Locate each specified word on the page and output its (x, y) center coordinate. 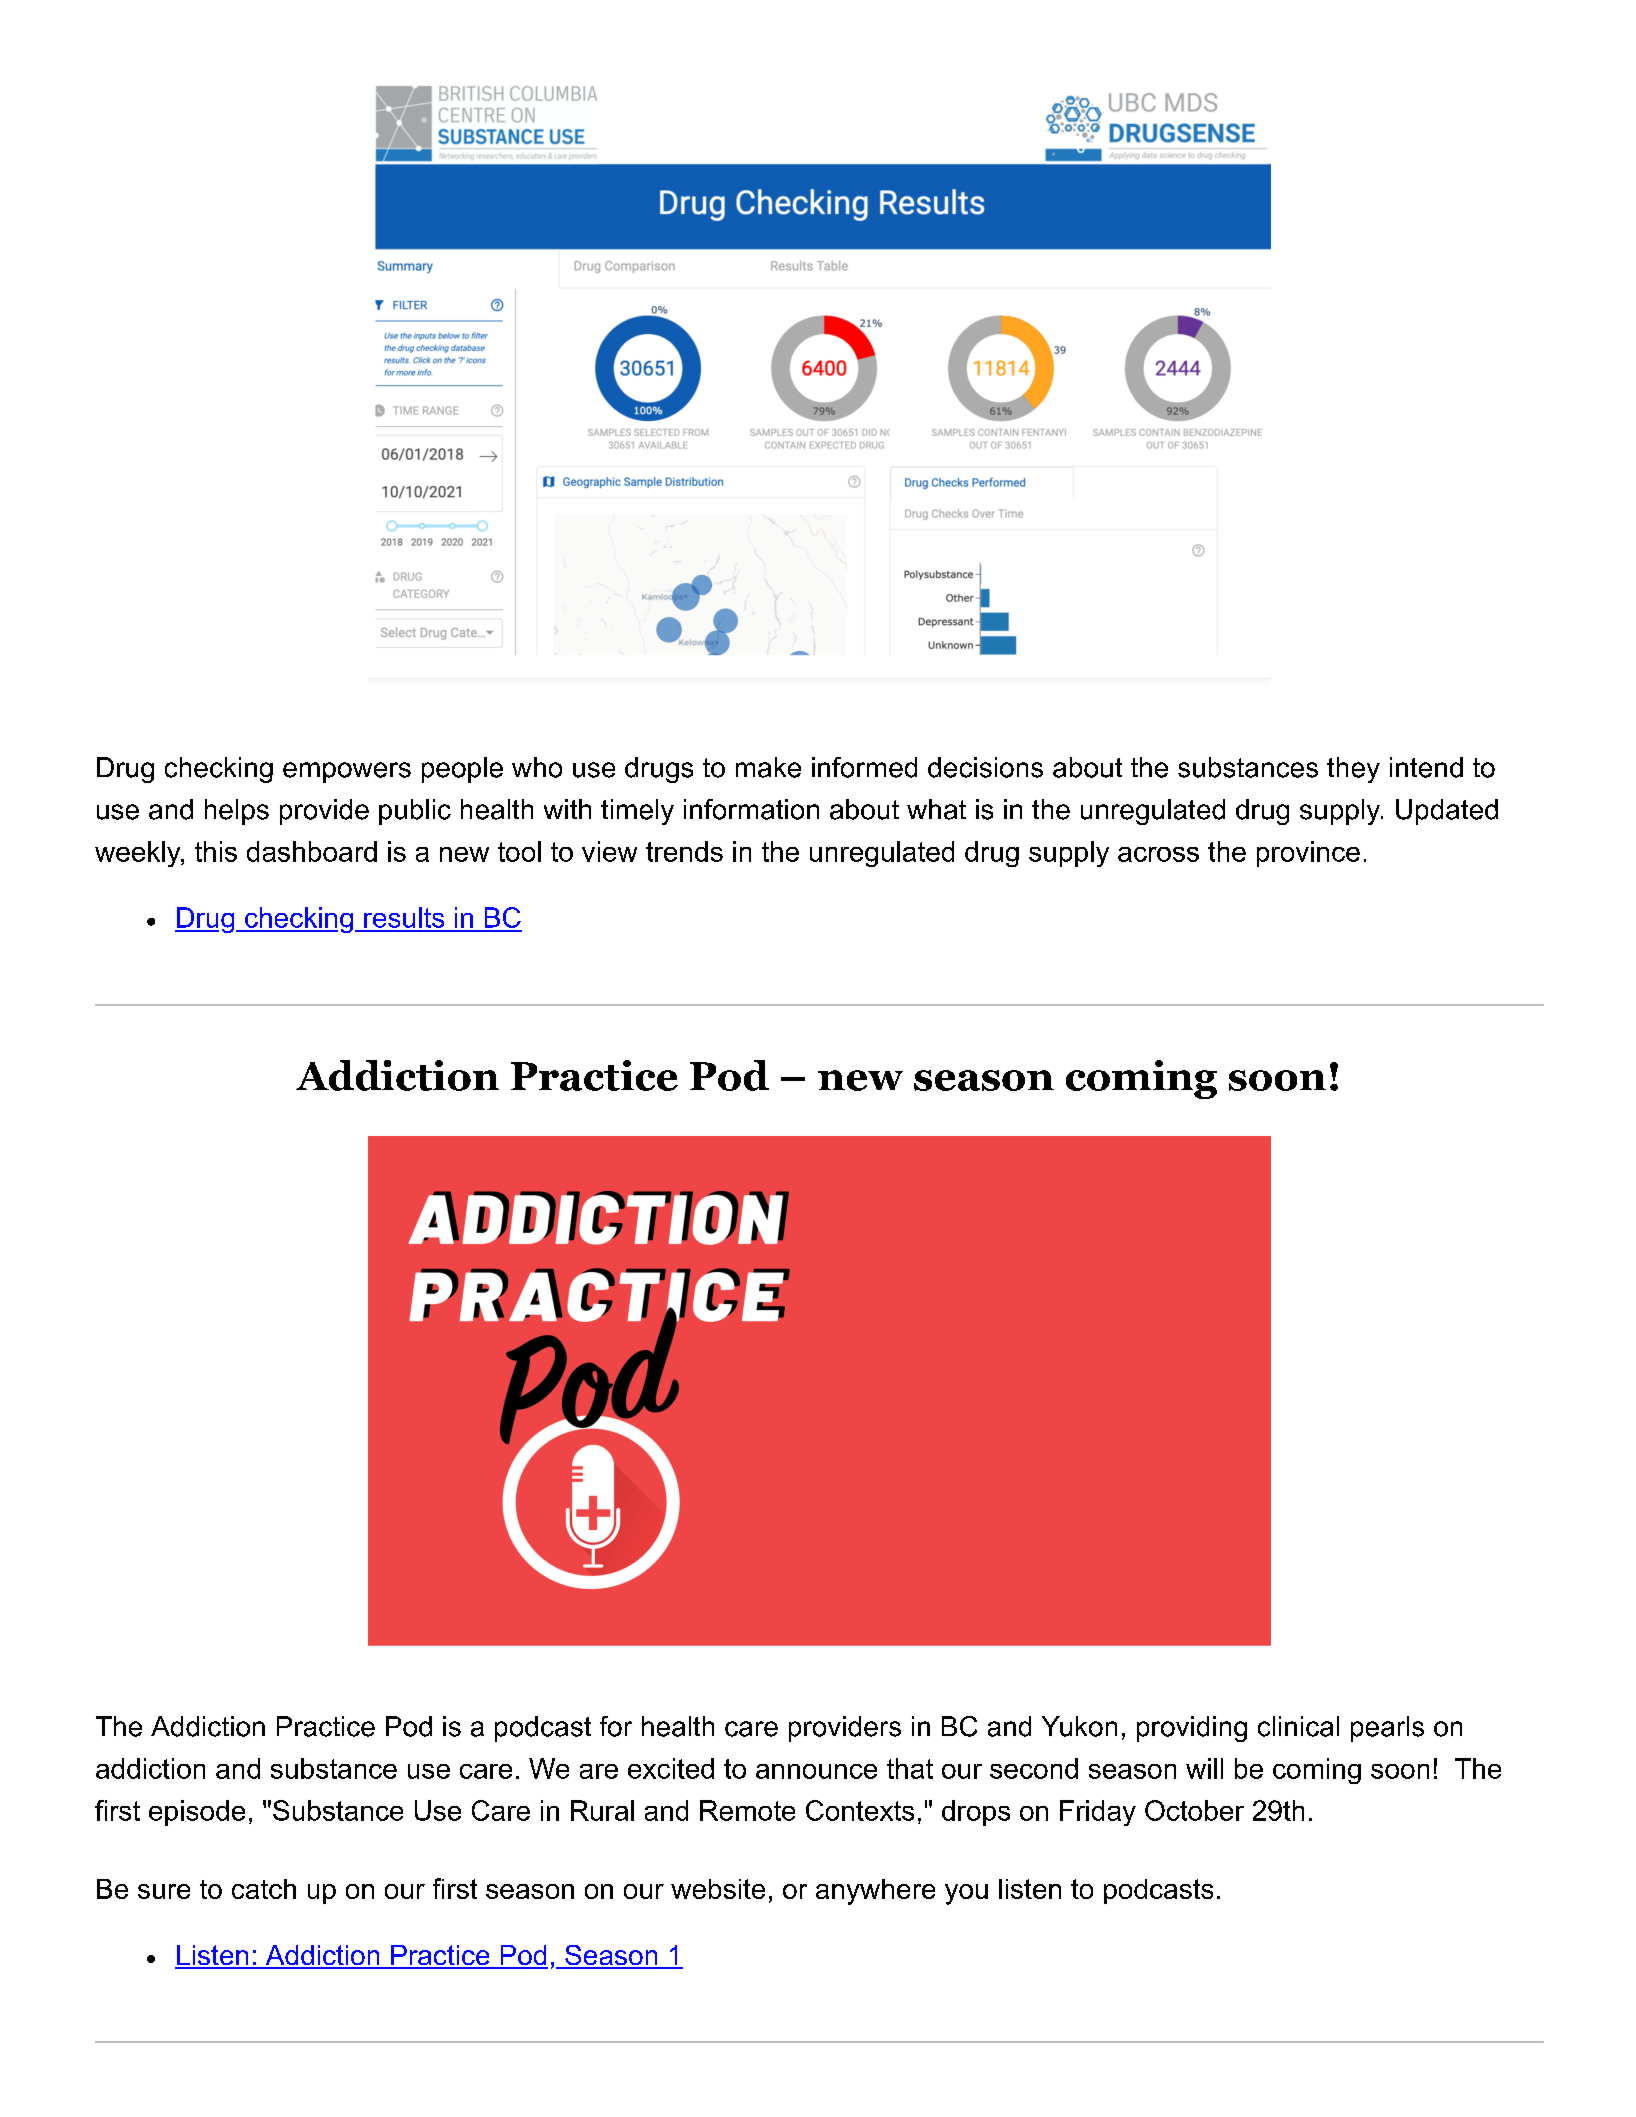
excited (671, 1768)
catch (264, 1889)
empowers (347, 772)
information (751, 809)
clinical (1298, 1726)
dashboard (312, 851)
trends (684, 851)
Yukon (1079, 1726)
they (1353, 770)
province (1308, 854)
